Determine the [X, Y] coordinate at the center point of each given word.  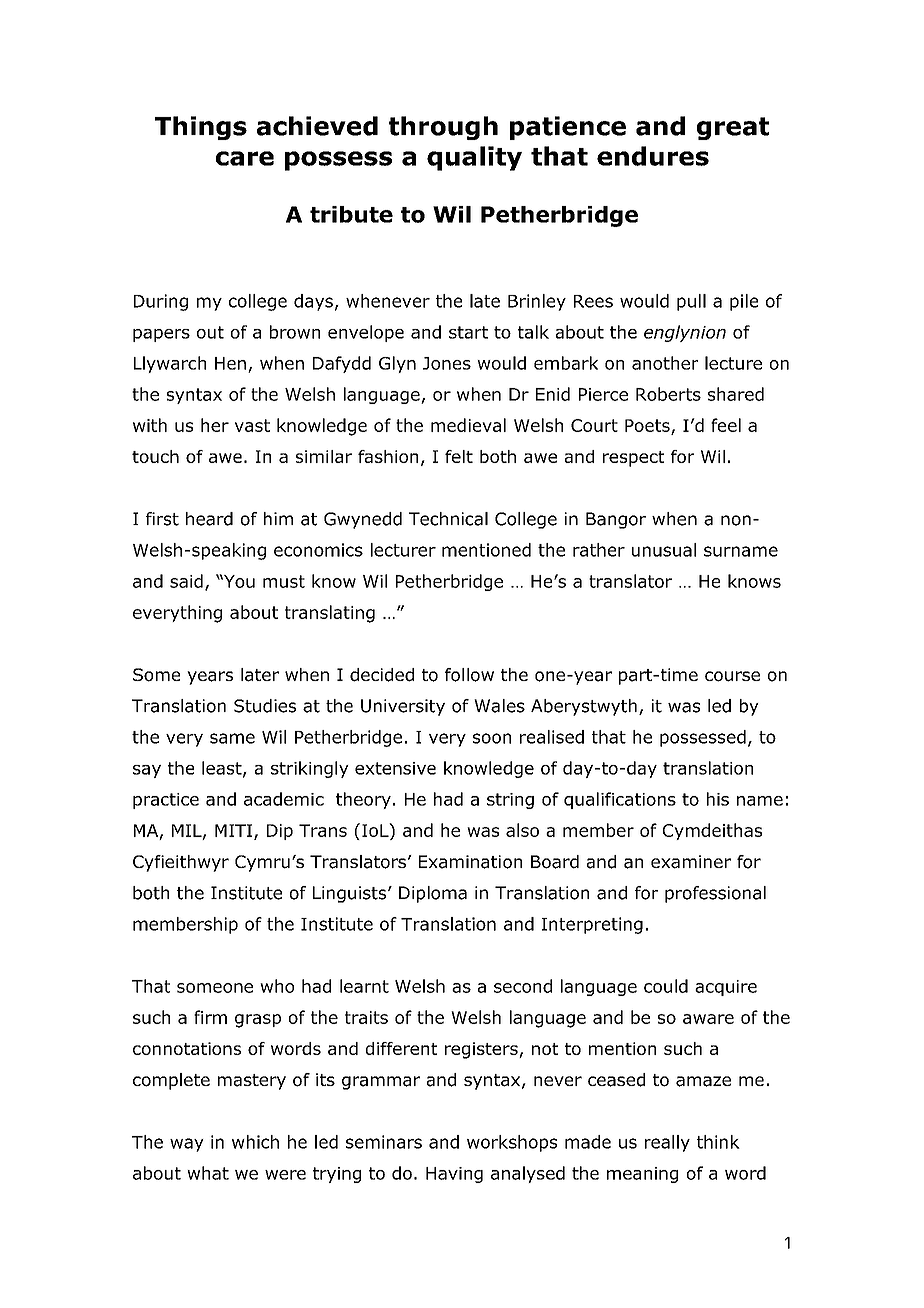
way [187, 1145]
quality [474, 158]
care [245, 158]
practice [166, 801]
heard [209, 519]
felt [459, 456]
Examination [470, 862]
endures [653, 156]
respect [633, 459]
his [718, 799]
